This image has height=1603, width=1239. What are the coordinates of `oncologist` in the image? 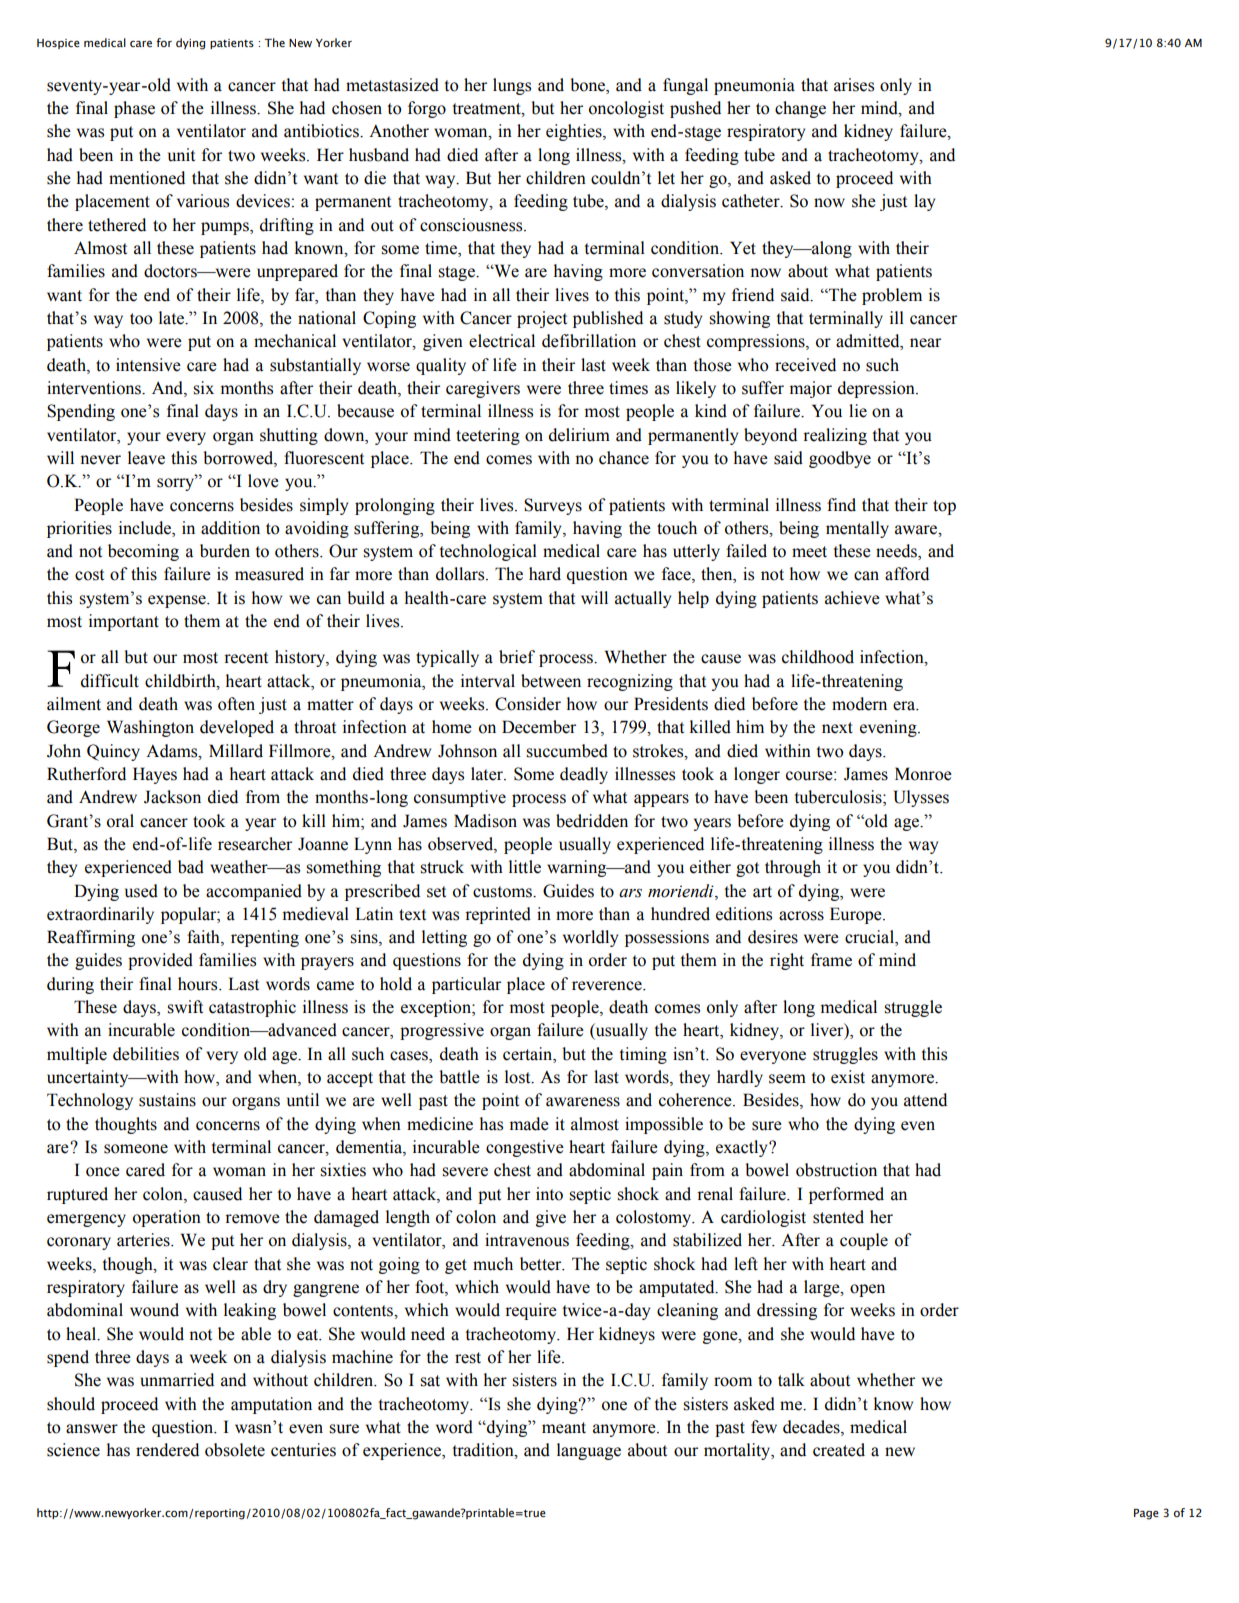 It's located at (626, 109).
